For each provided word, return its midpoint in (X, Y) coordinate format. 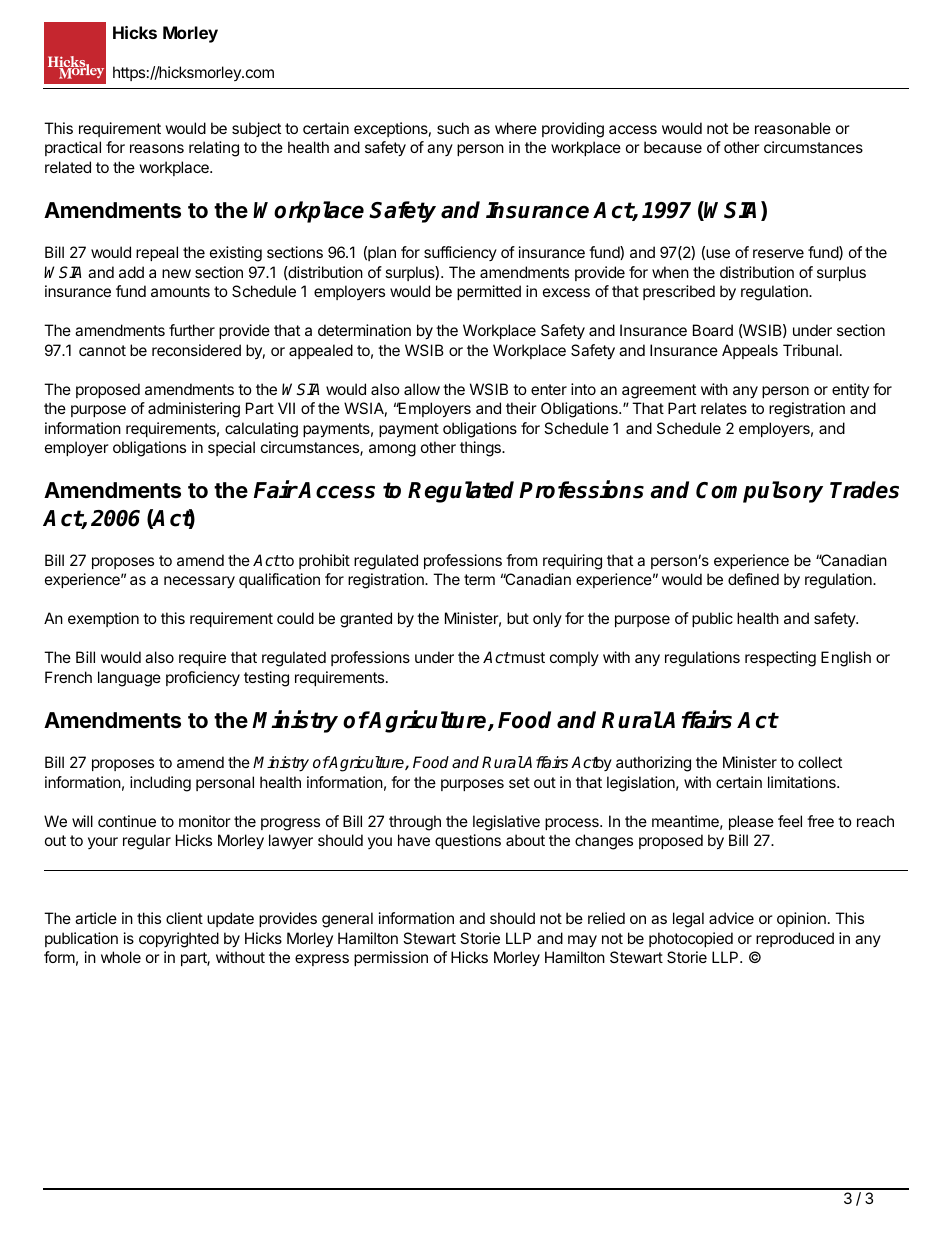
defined (753, 579)
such (453, 128)
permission (391, 958)
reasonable (793, 128)
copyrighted (179, 940)
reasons (157, 148)
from (521, 560)
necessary (199, 582)
